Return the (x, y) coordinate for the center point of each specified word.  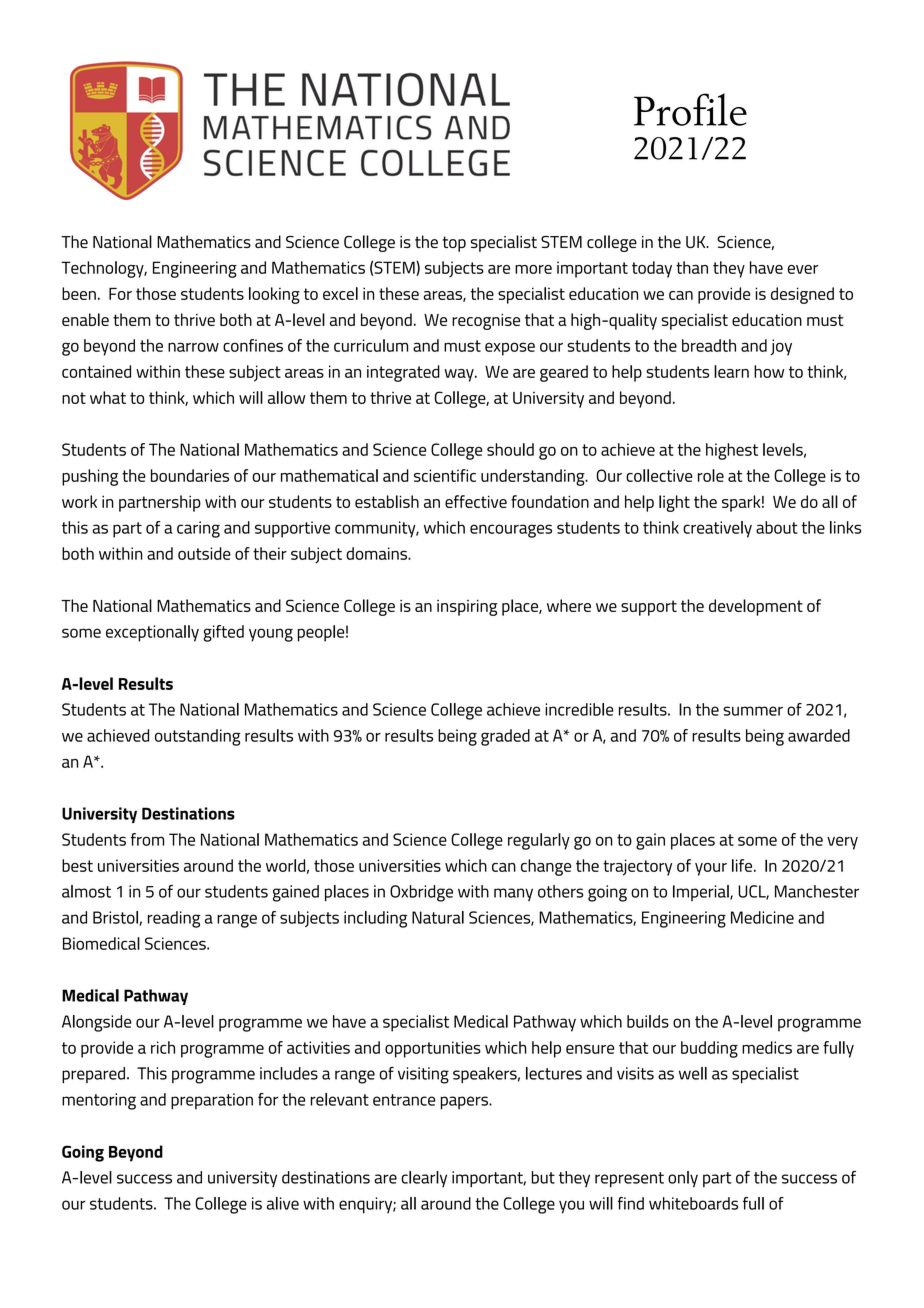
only (683, 1179)
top (454, 244)
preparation (212, 1101)
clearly (424, 1179)
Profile (690, 109)
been (79, 293)
